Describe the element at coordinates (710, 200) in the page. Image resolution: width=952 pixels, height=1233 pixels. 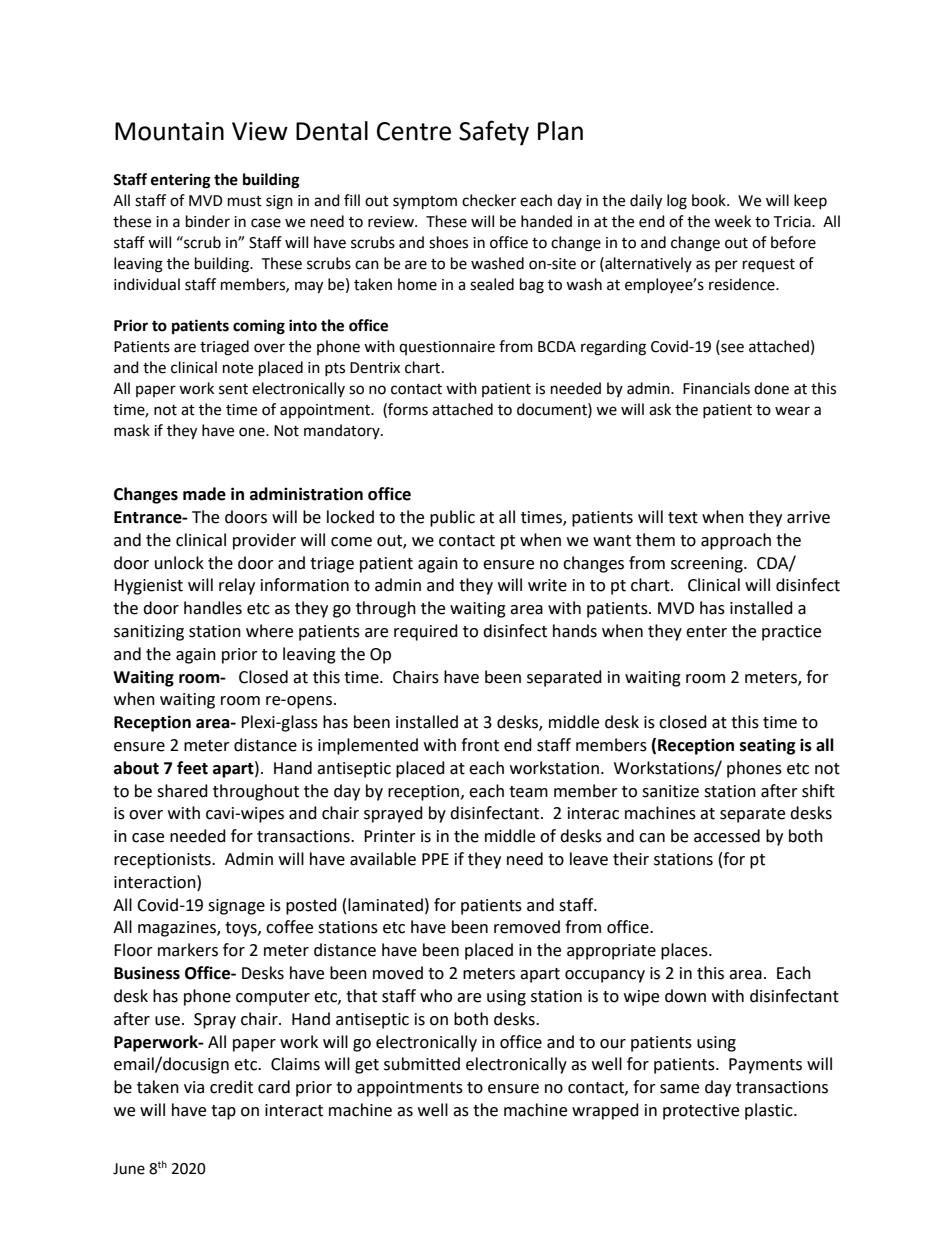
I see `book` at that location.
